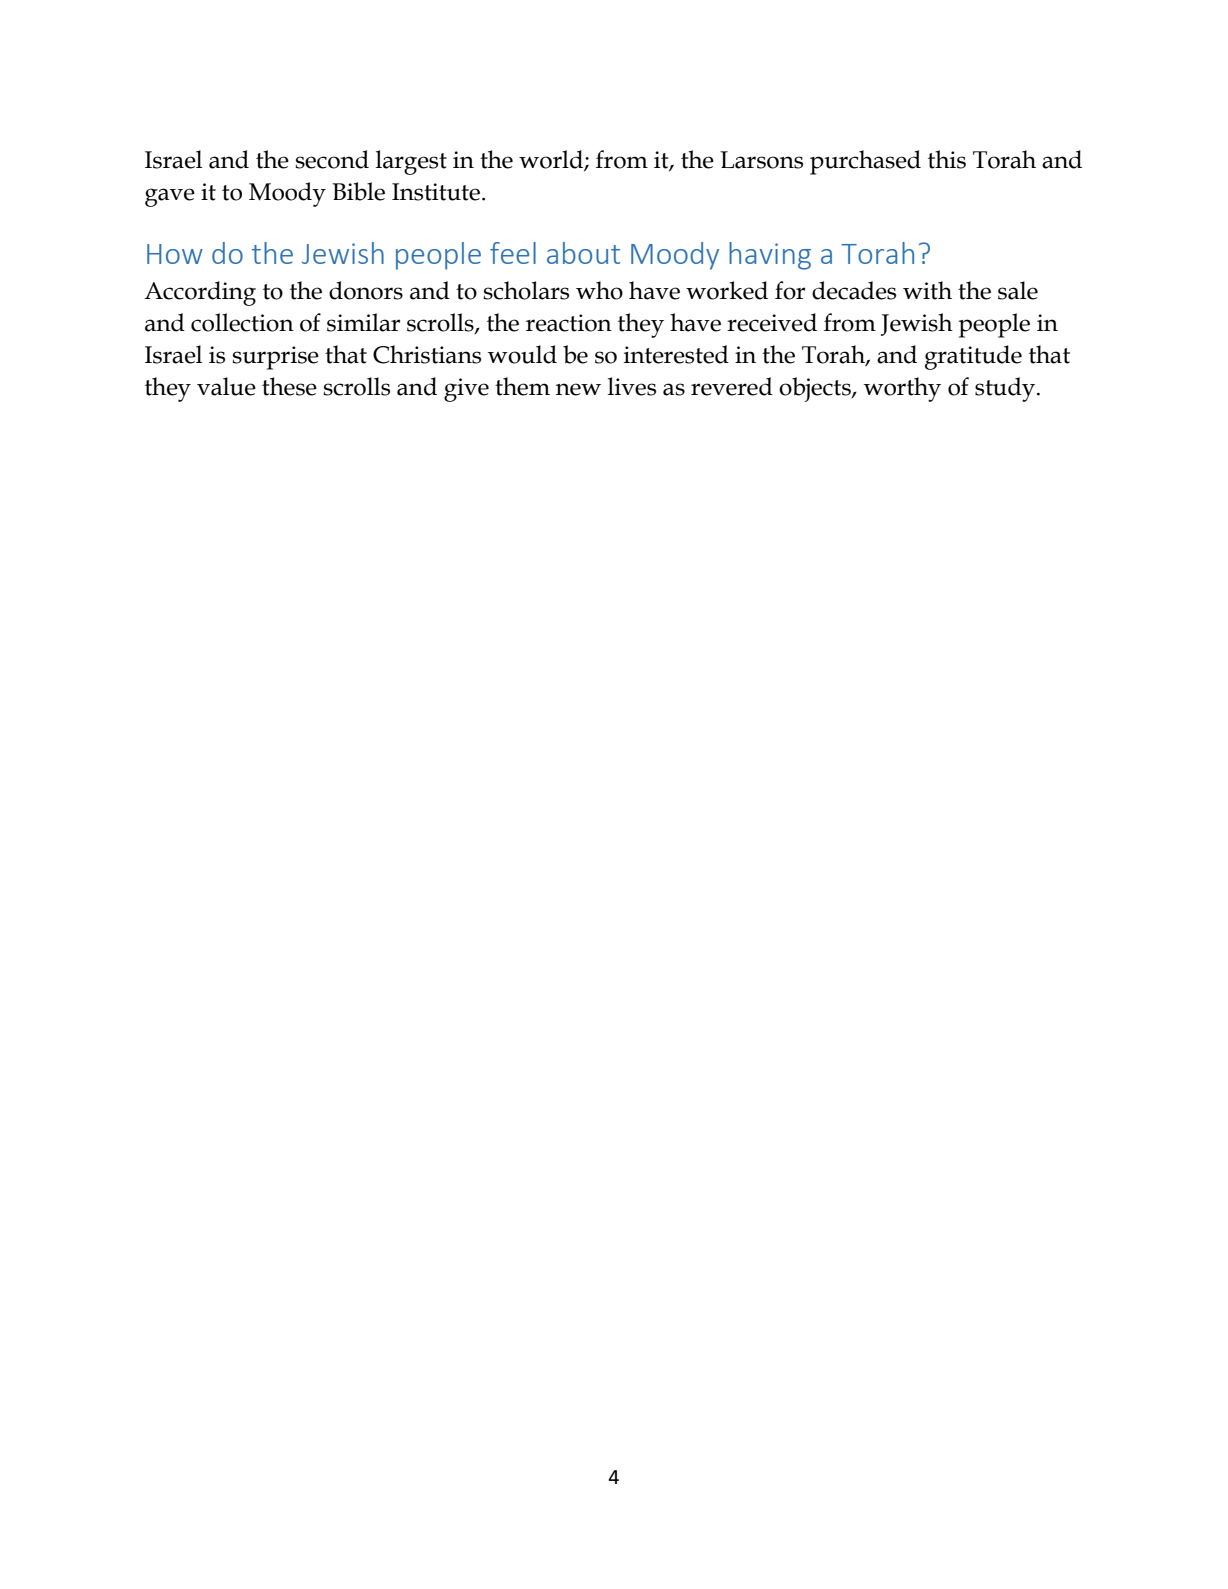  Describe the element at coordinates (332, 159) in the screenshot. I see `second` at that location.
